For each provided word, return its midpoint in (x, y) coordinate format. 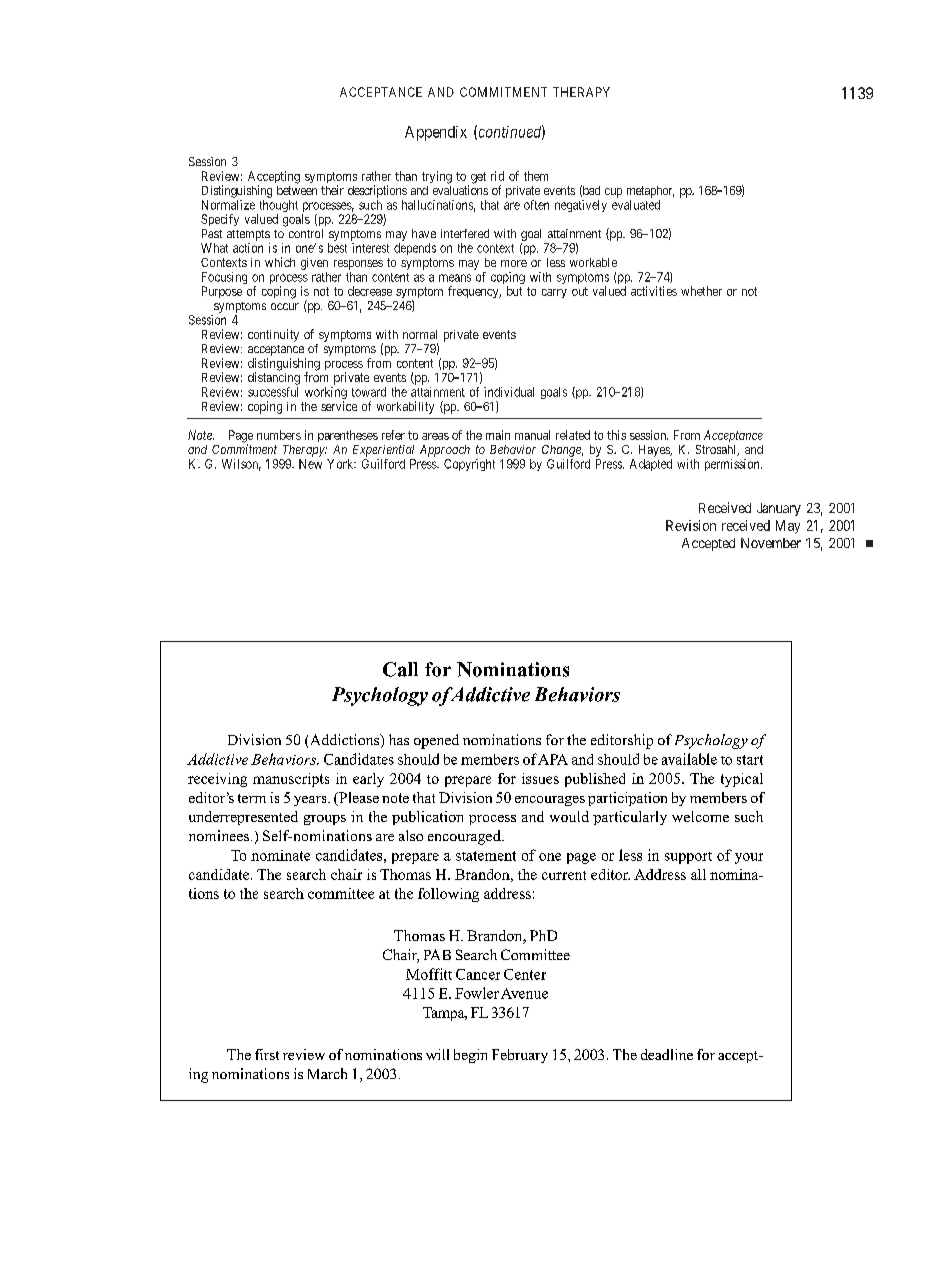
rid (497, 176)
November (771, 543)
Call (400, 669)
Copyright (469, 465)
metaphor (650, 192)
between (297, 190)
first (267, 1054)
